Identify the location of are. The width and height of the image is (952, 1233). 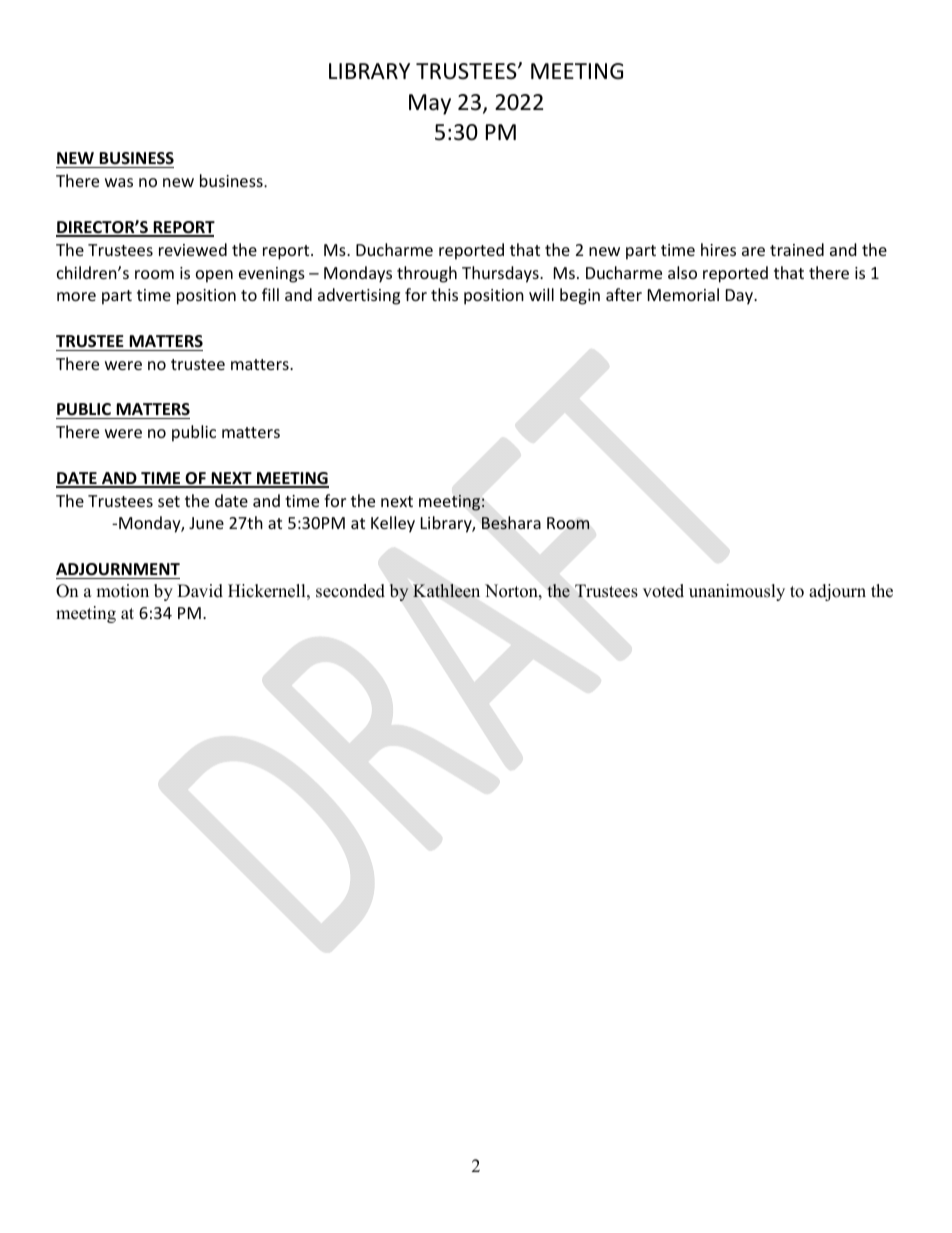
(753, 251).
